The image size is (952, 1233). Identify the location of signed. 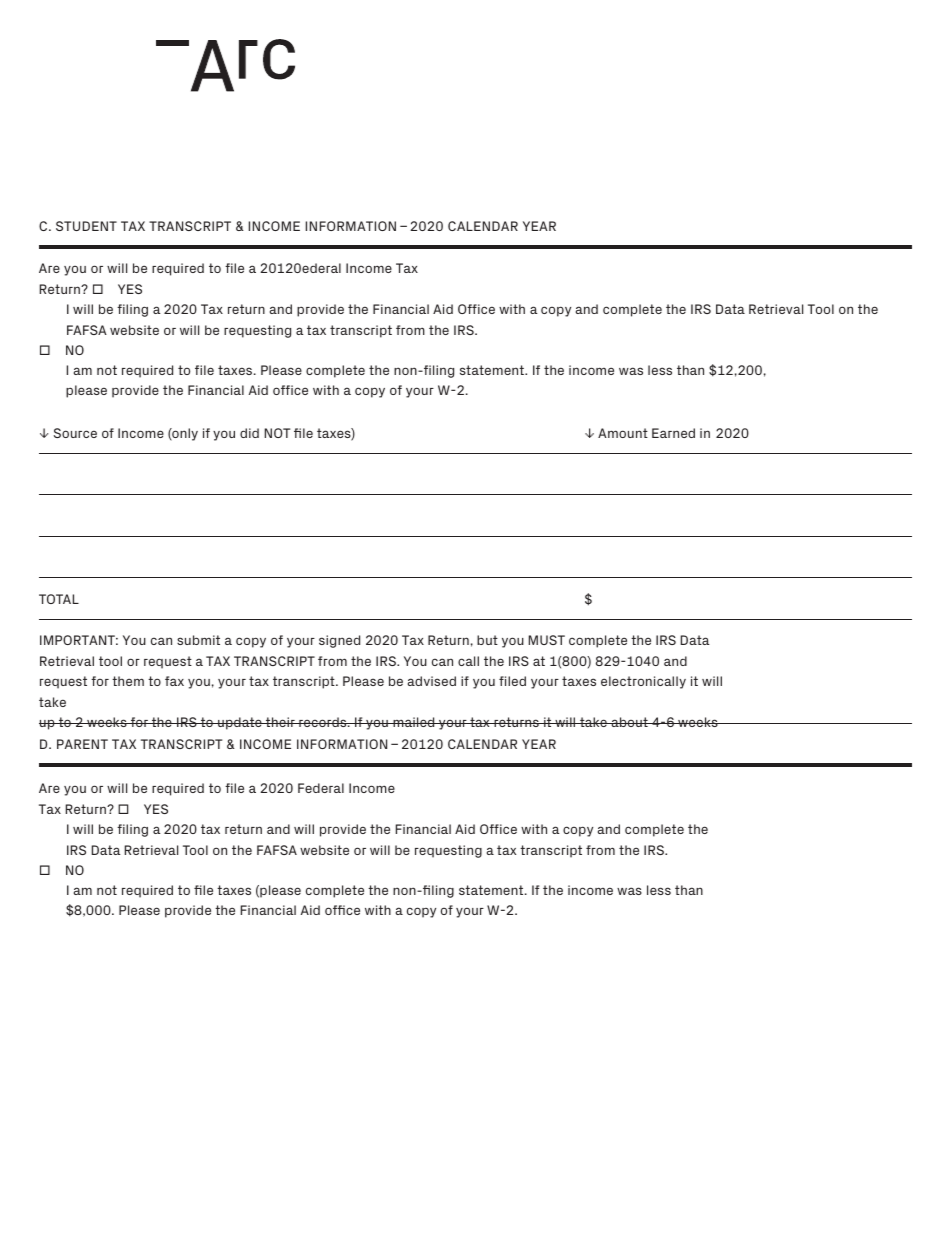
(339, 641).
